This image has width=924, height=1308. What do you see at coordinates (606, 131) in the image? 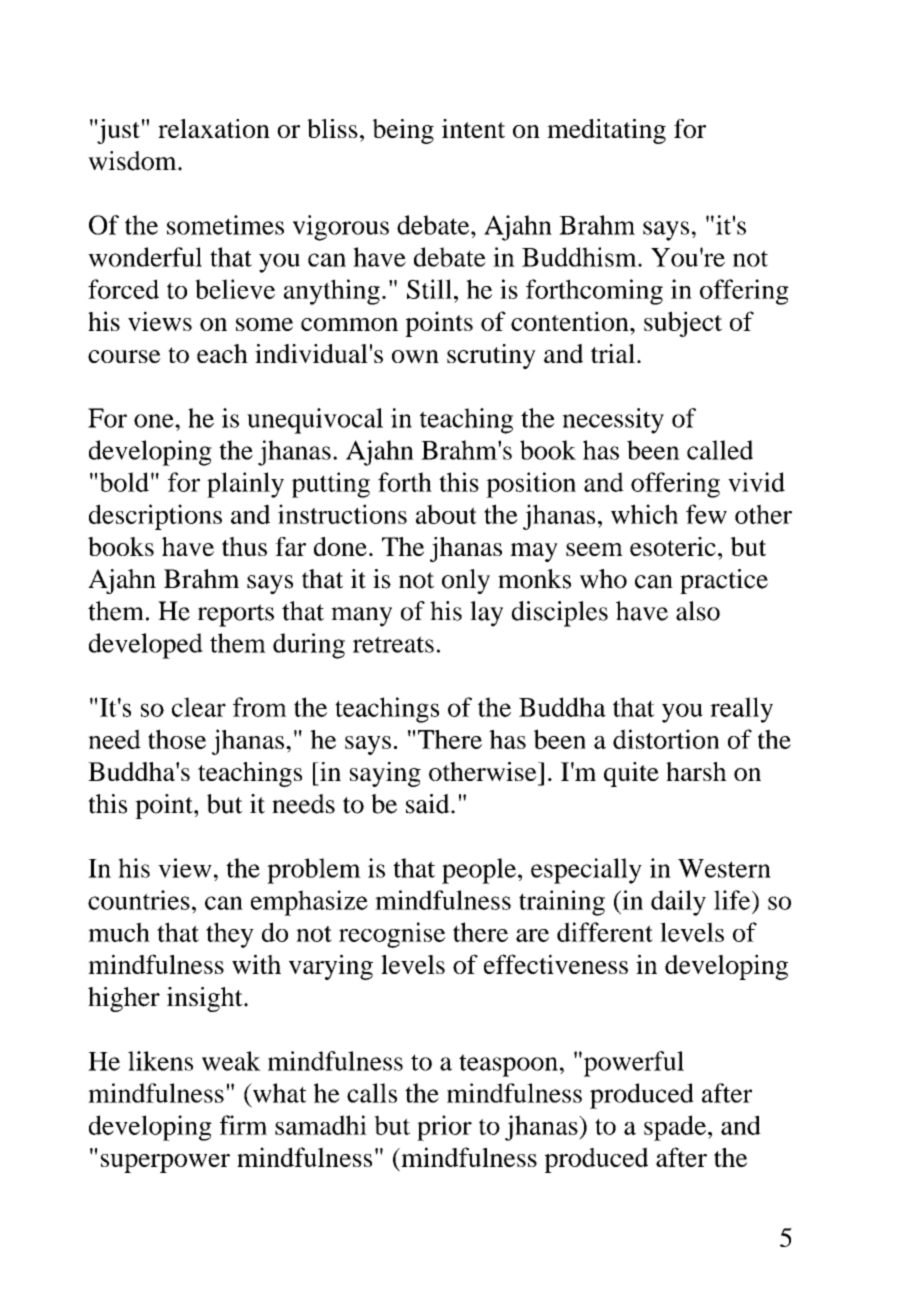
I see `meditating` at bounding box center [606, 131].
